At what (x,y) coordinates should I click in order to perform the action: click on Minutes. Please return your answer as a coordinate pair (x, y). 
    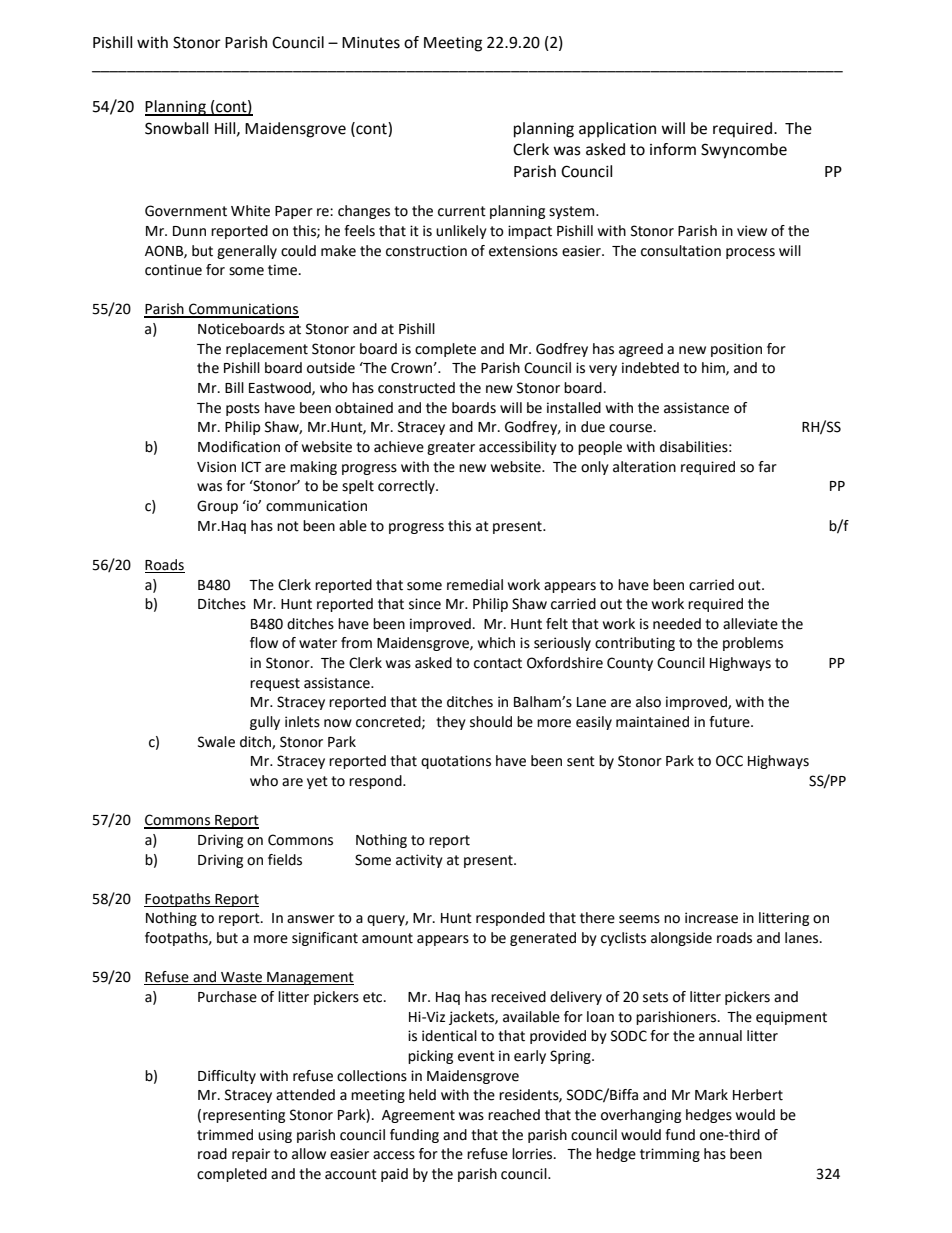
    Looking at the image, I should click on (371, 43).
